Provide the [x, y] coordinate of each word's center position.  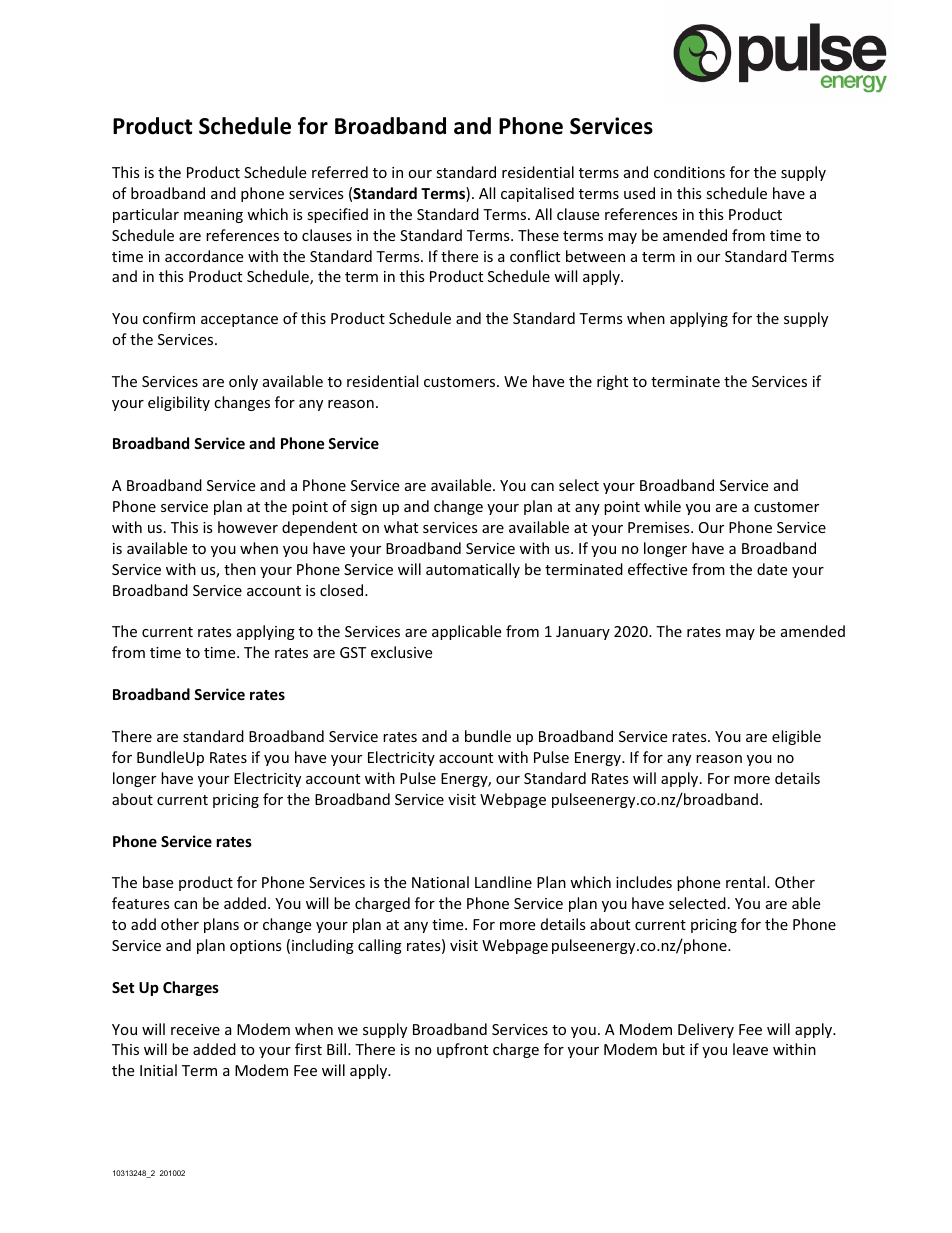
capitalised [537, 194]
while [662, 506]
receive [195, 1029]
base [158, 882]
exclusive [401, 652]
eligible [796, 737]
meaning [213, 216]
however [248, 527]
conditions [689, 172]
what [401, 527]
